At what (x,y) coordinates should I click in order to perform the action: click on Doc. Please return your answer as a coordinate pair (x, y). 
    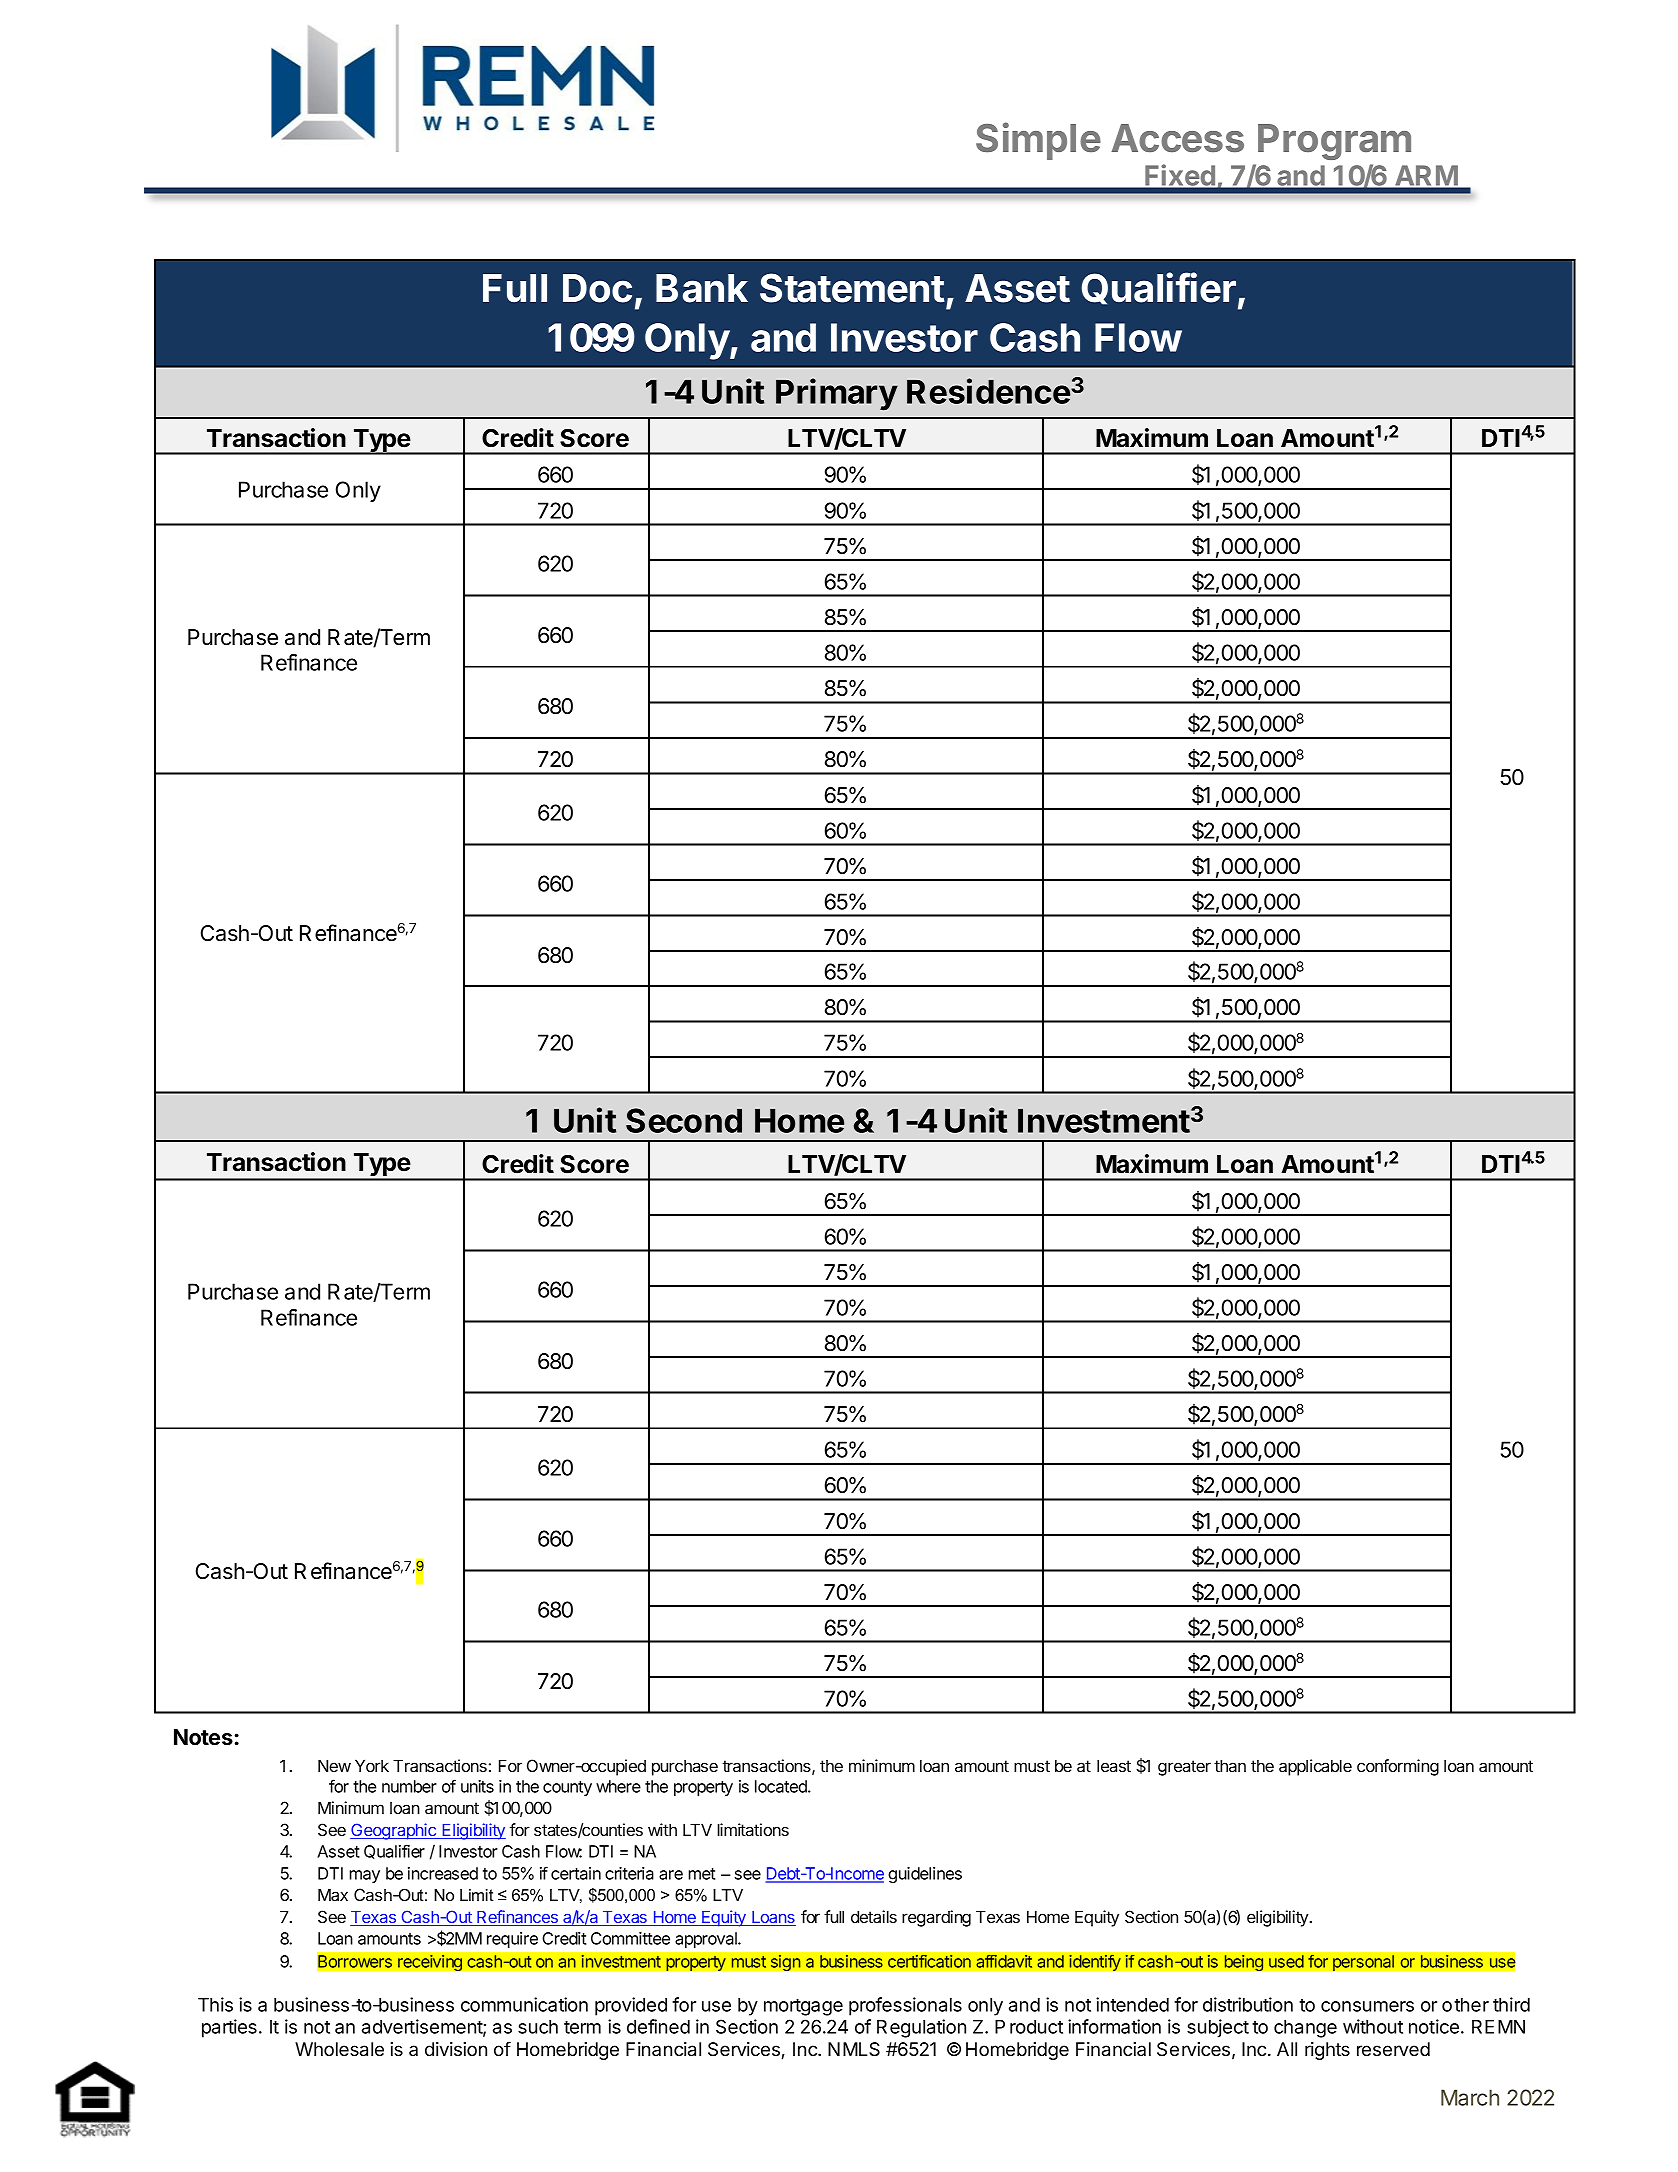
    Looking at the image, I should click on (597, 288).
